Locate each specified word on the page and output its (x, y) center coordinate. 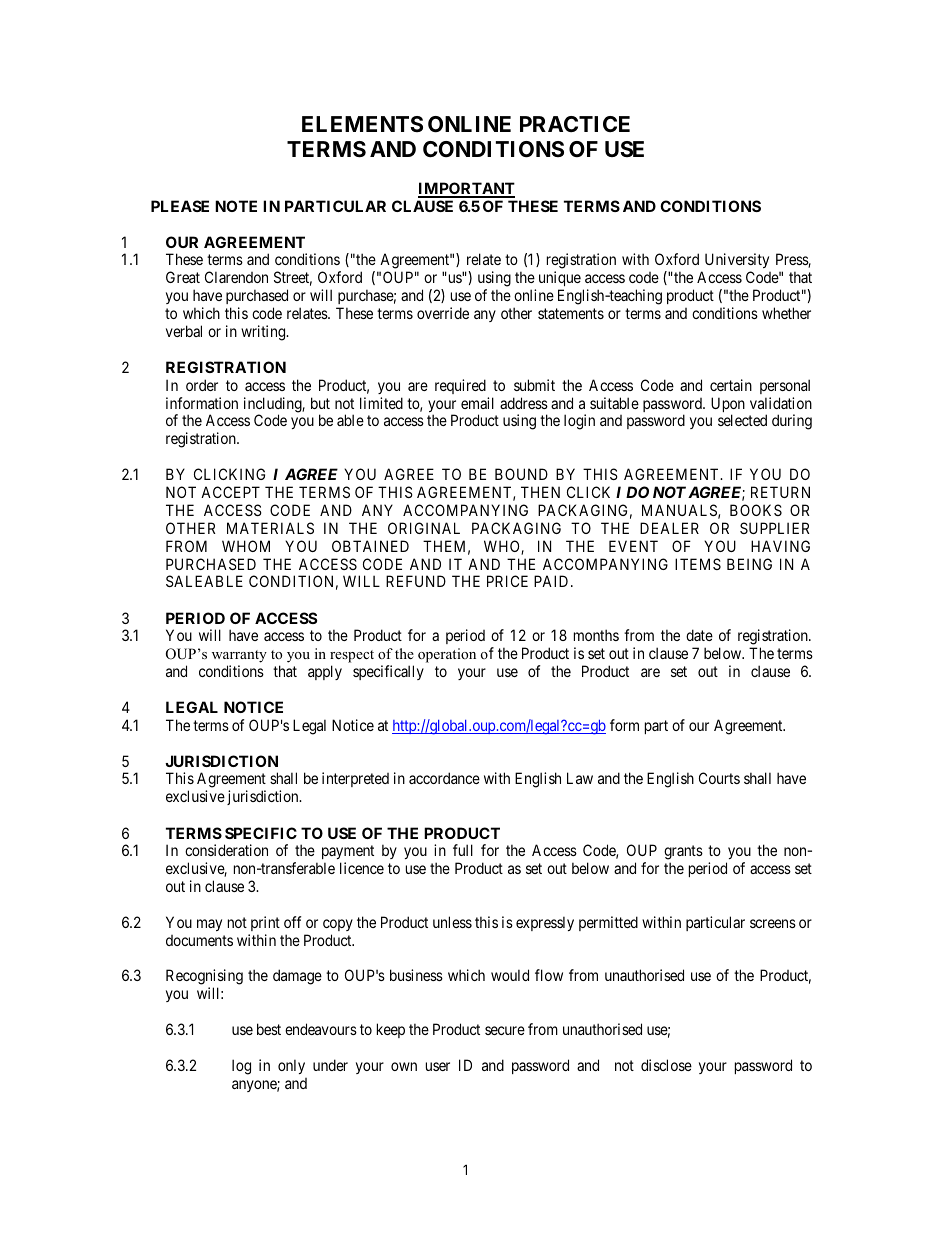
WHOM (246, 546)
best (269, 1029)
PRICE (507, 581)
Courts (719, 778)
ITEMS (698, 564)
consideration (226, 850)
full (463, 850)
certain (731, 385)
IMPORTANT (466, 189)
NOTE (236, 206)
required (460, 386)
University (737, 262)
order (202, 385)
